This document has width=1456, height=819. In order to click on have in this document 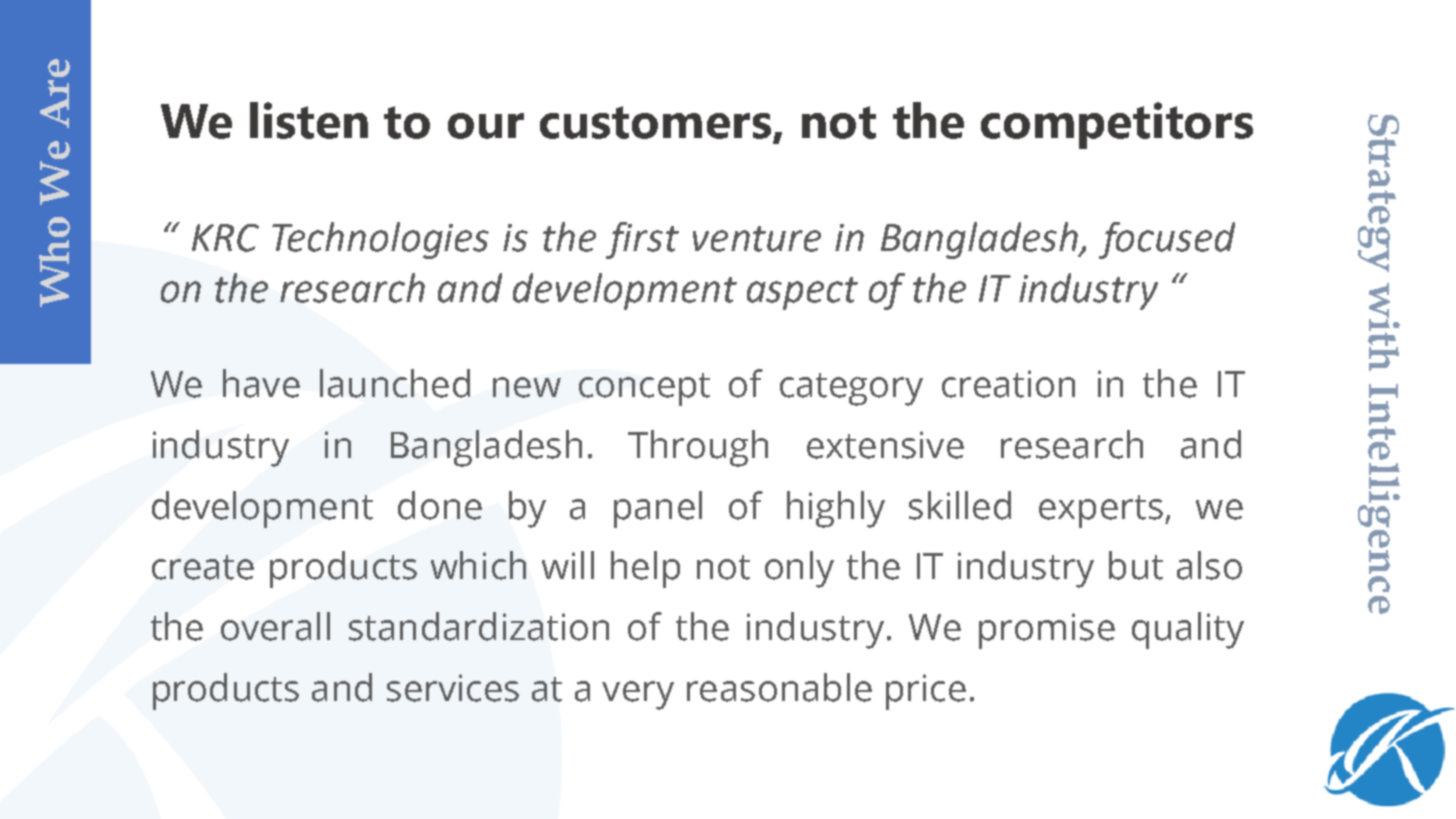, I will do `click(261, 383)`.
